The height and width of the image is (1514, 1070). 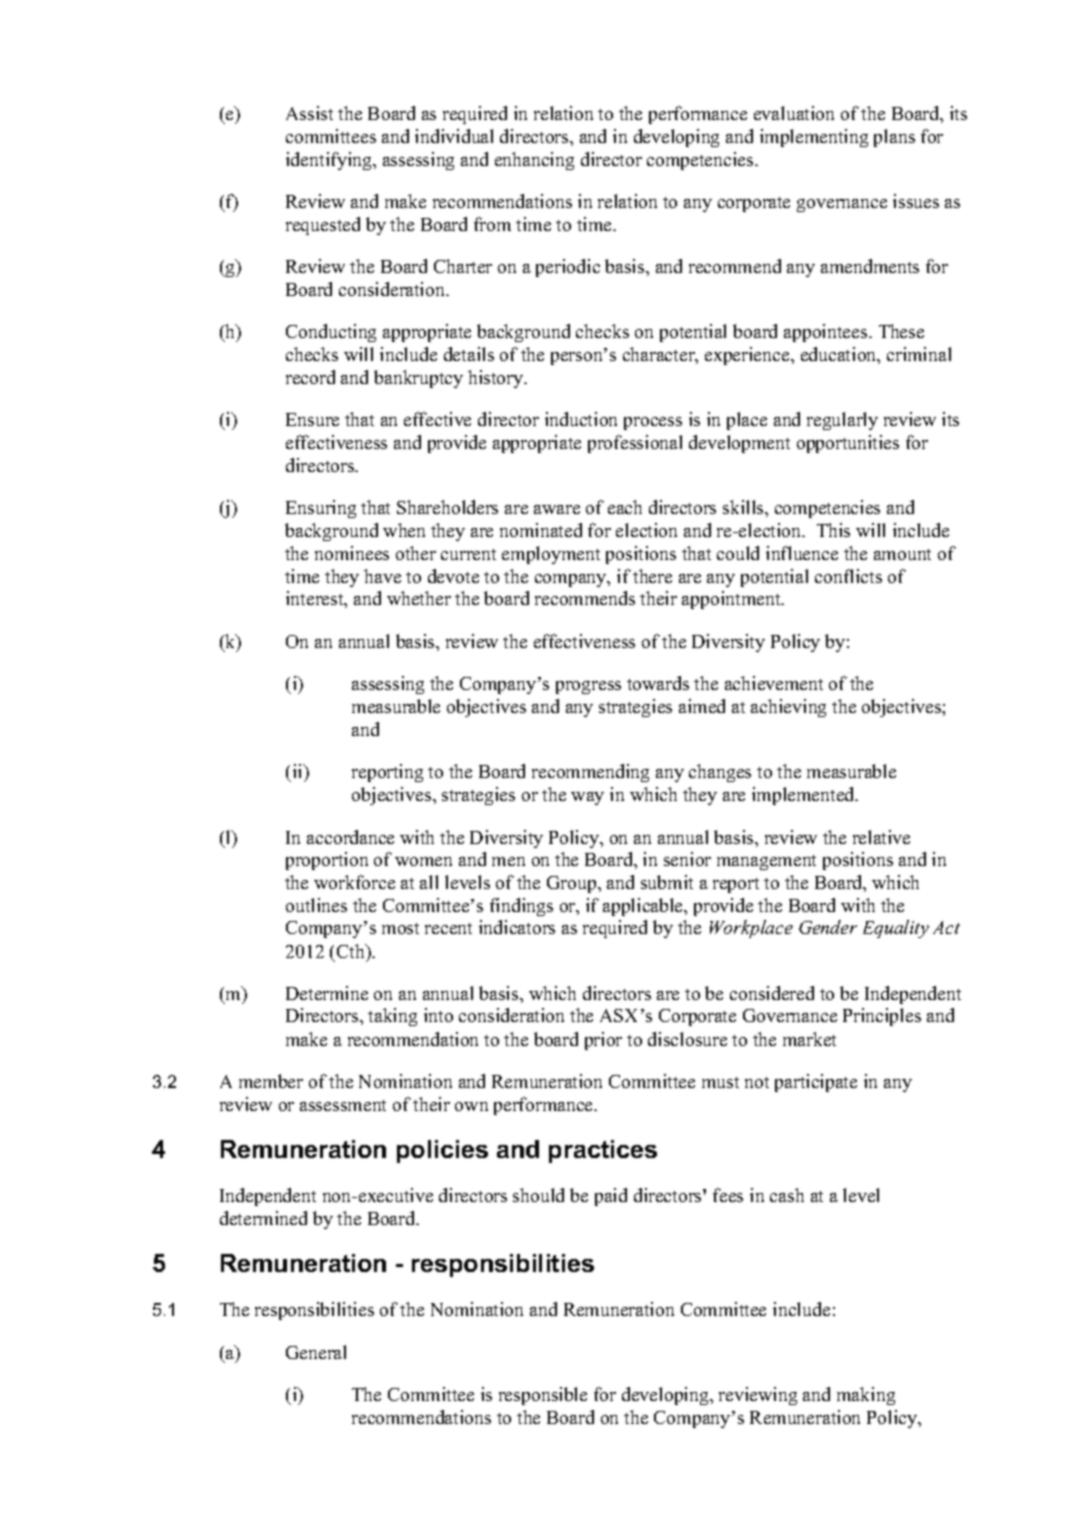 I want to click on responsible, so click(x=543, y=1396).
